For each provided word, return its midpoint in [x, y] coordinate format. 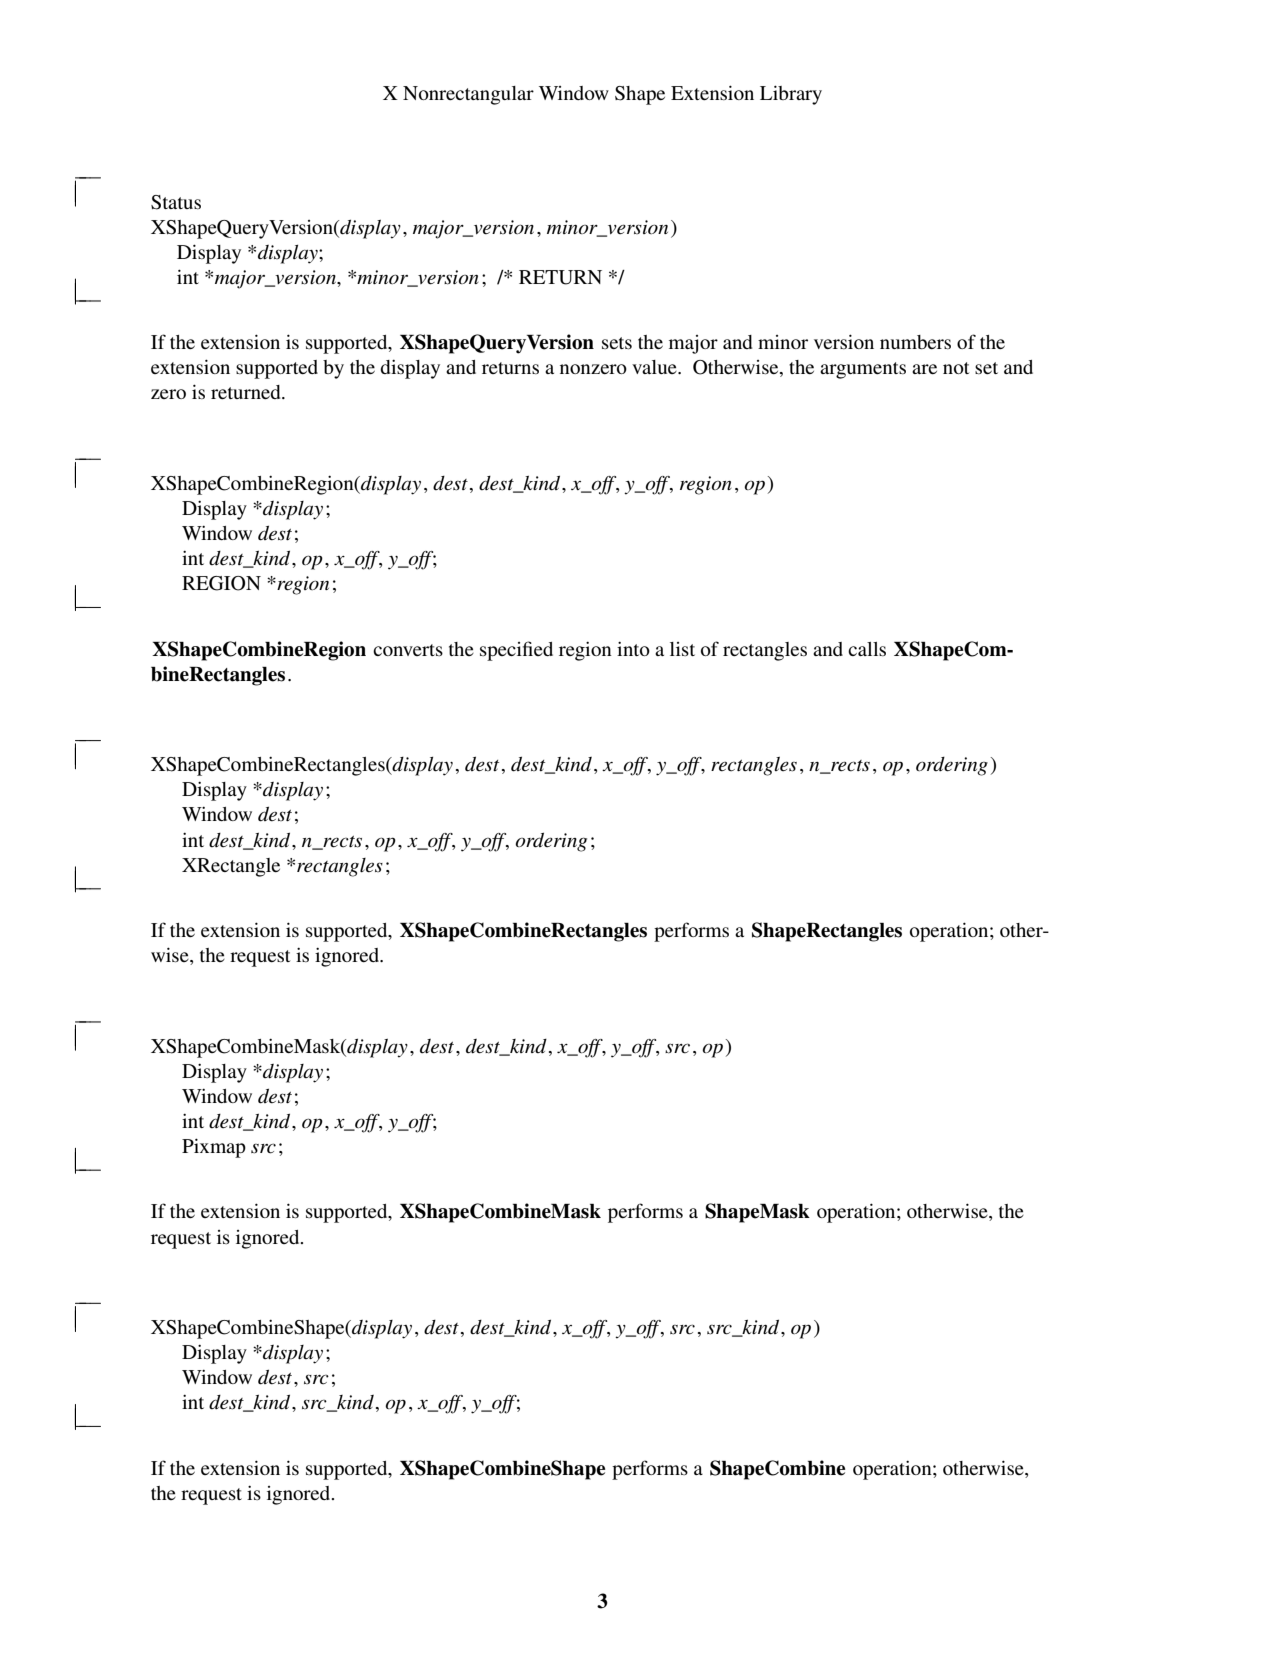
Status [176, 202]
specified [516, 651]
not [956, 368]
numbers [915, 342]
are [924, 369]
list [682, 649]
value [655, 367]
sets [617, 343]
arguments [863, 370]
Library [791, 95]
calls [867, 649]
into [633, 649]
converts [408, 650]
